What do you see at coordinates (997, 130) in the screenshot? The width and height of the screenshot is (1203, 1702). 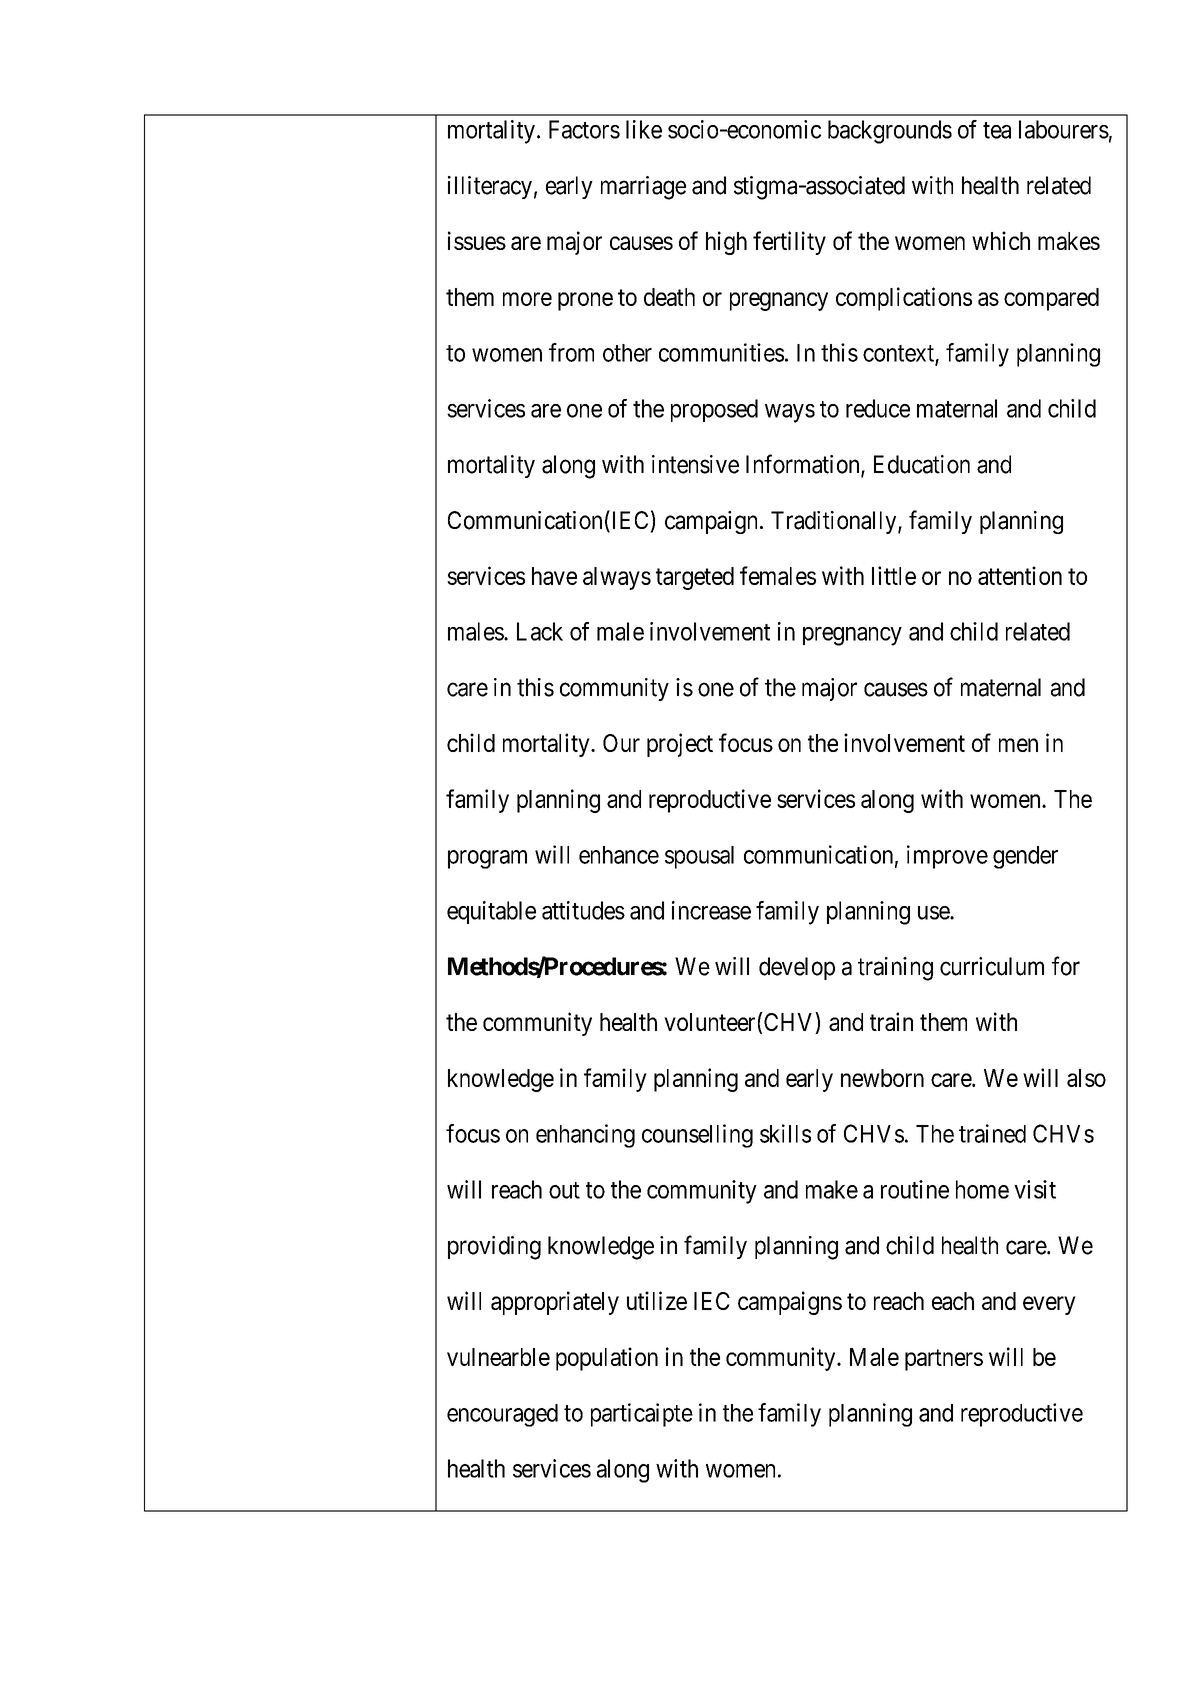 I see `tea` at bounding box center [997, 130].
